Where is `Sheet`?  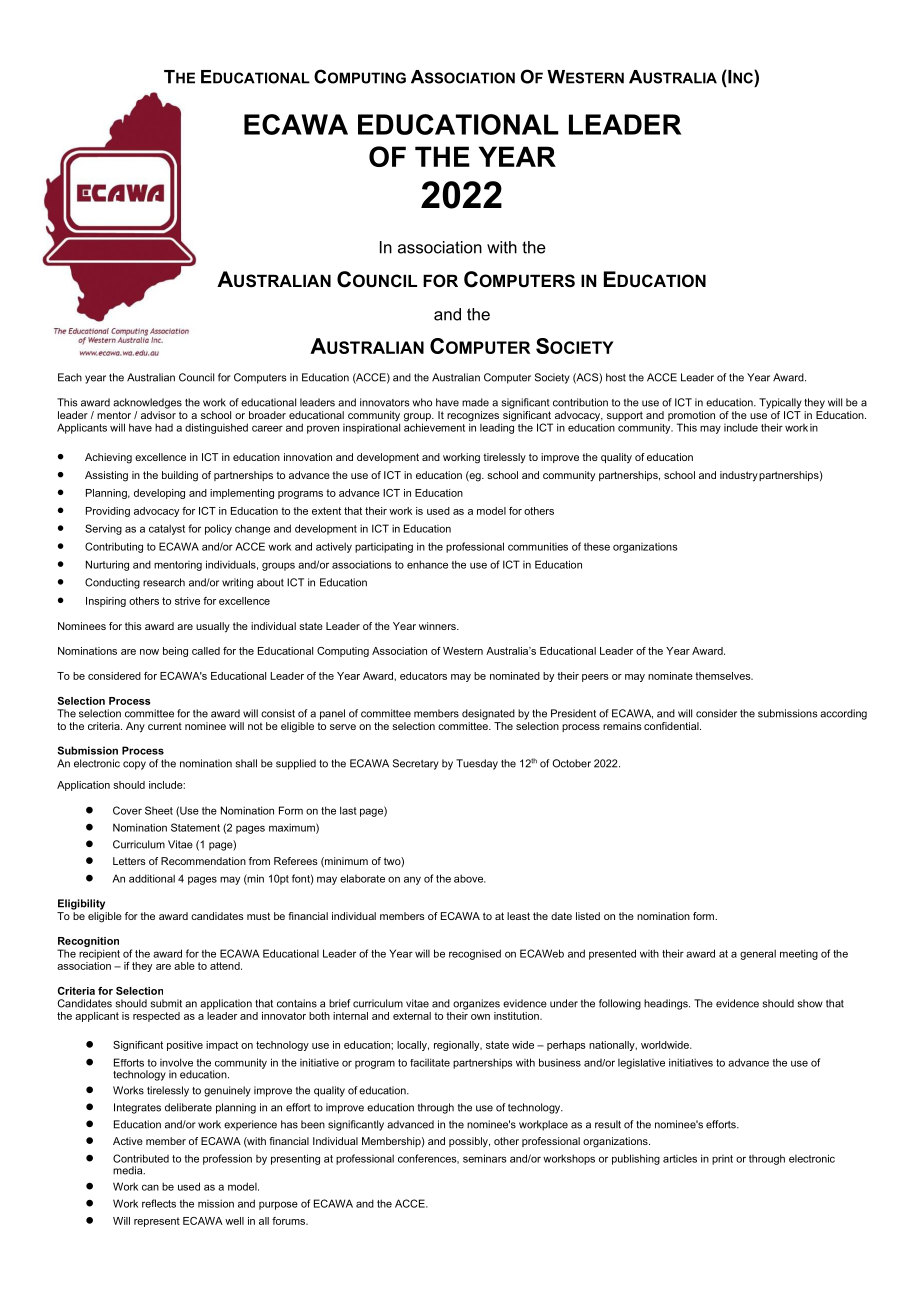
Sheet is located at coordinates (159, 810).
